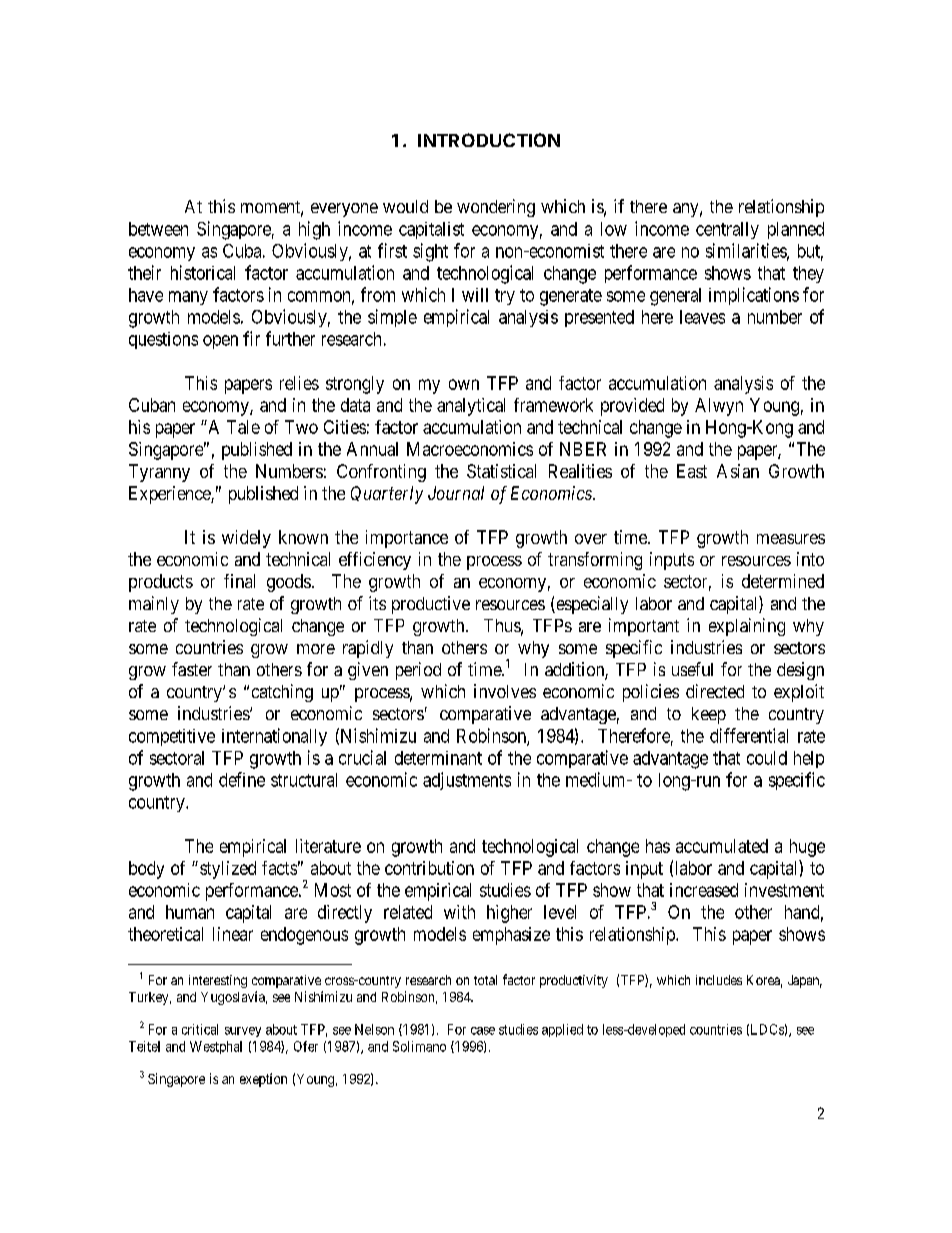 Image resolution: width=952 pixels, height=1233 pixels. I want to click on case, so click(483, 1031).
